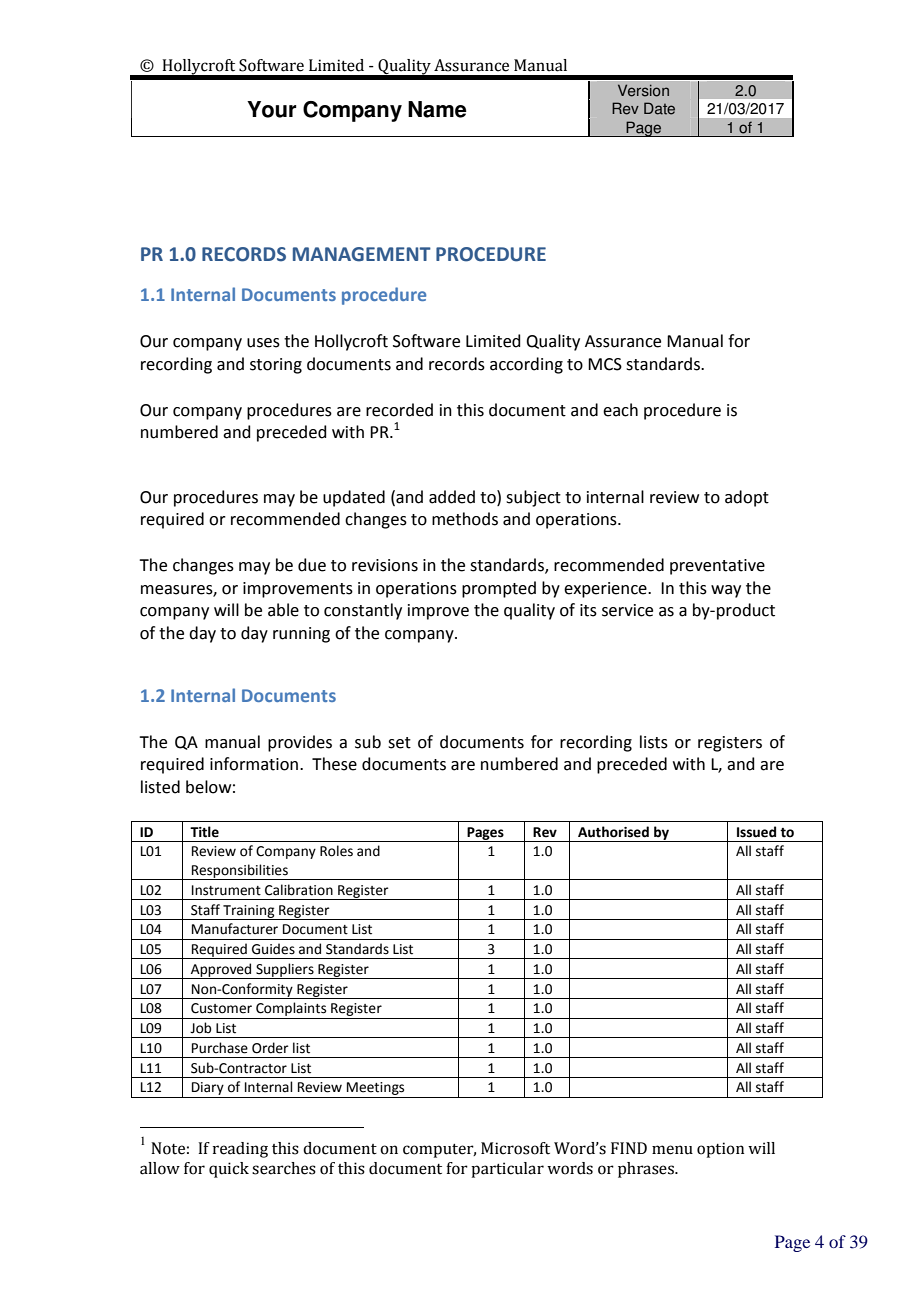  Describe the element at coordinates (336, 851) in the screenshot. I see `Roles` at that location.
